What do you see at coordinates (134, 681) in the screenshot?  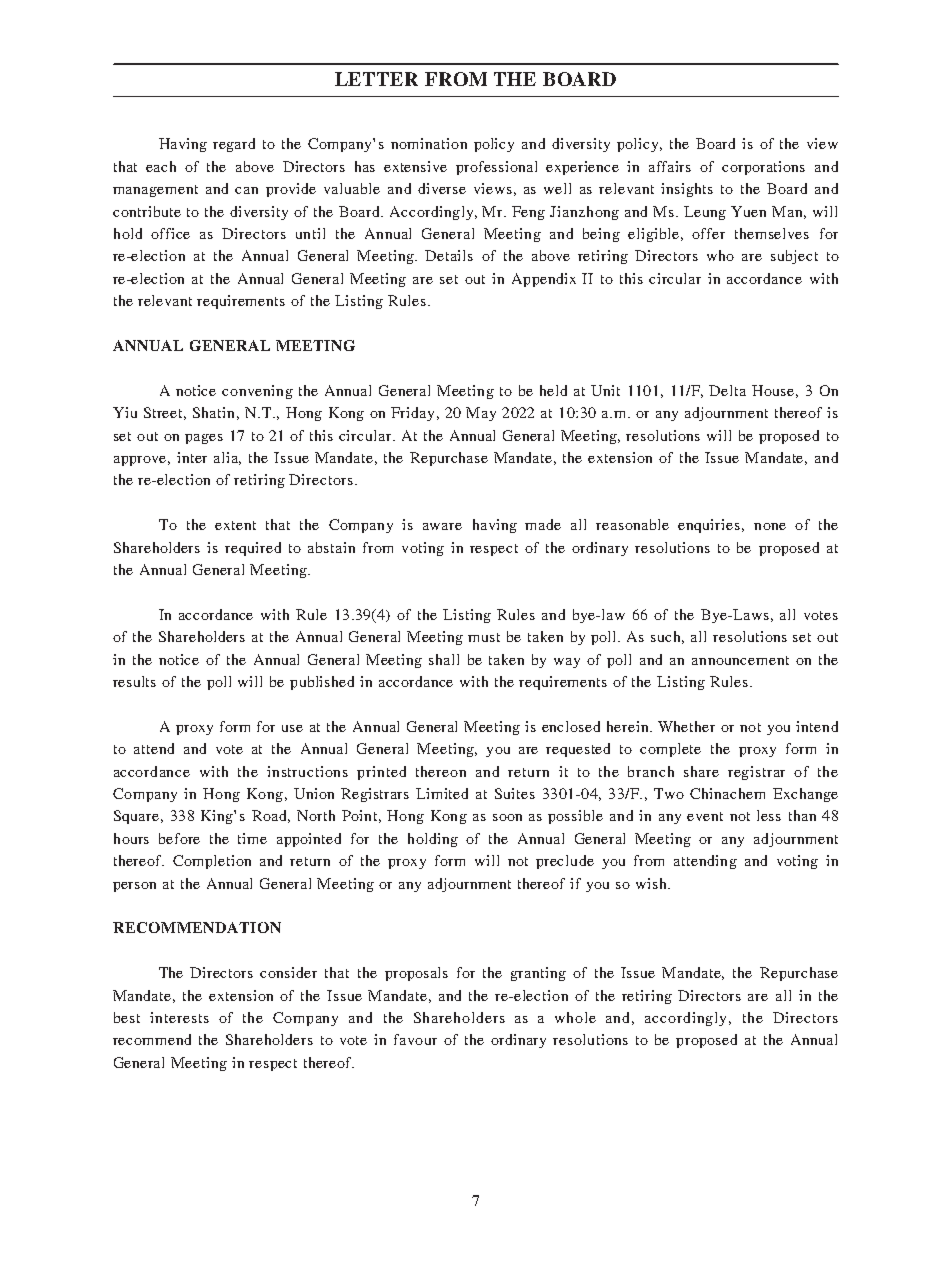 I see `results` at bounding box center [134, 681].
